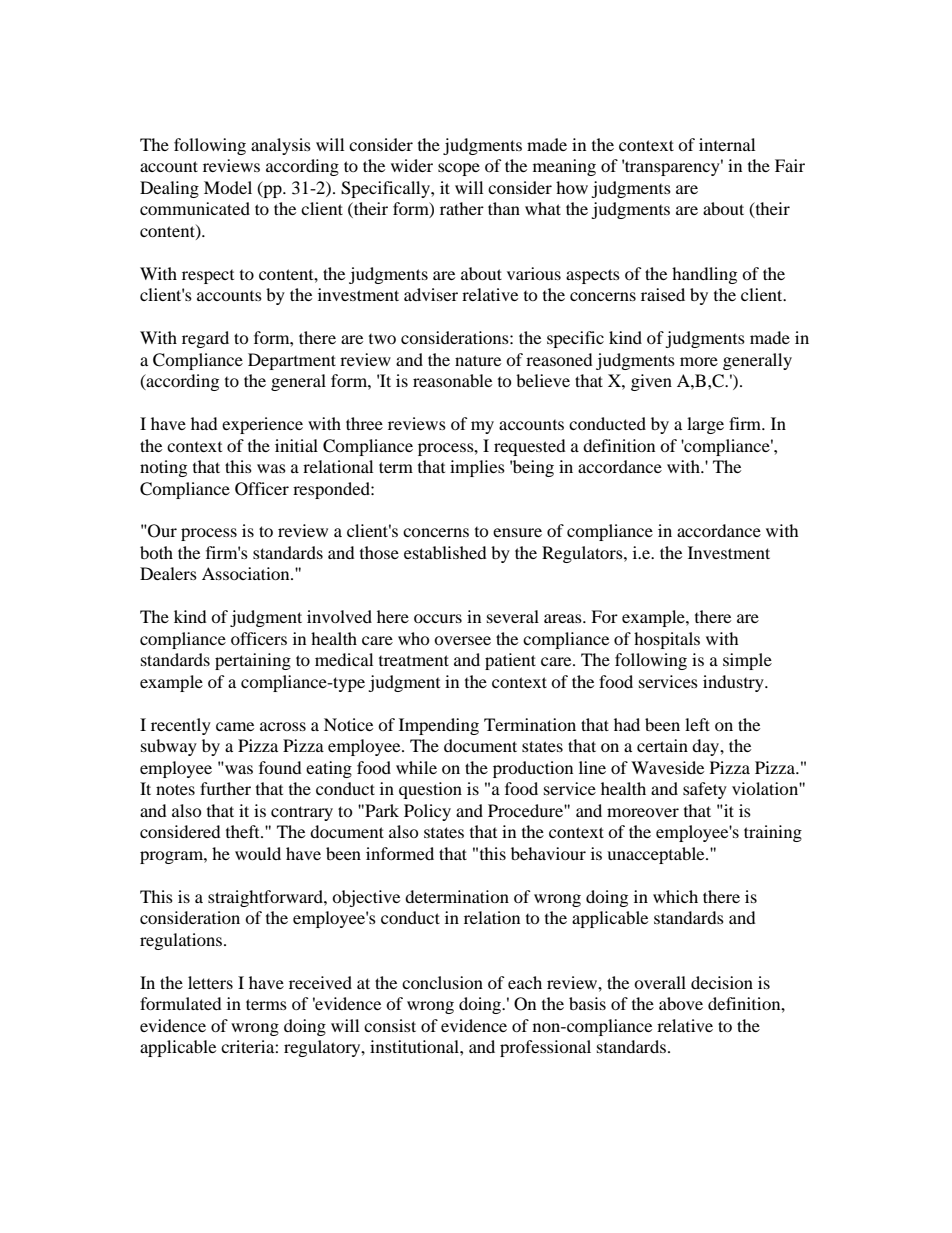 Image resolution: width=952 pixels, height=1233 pixels. What do you see at coordinates (705, 790) in the screenshot?
I see `safety` at bounding box center [705, 790].
